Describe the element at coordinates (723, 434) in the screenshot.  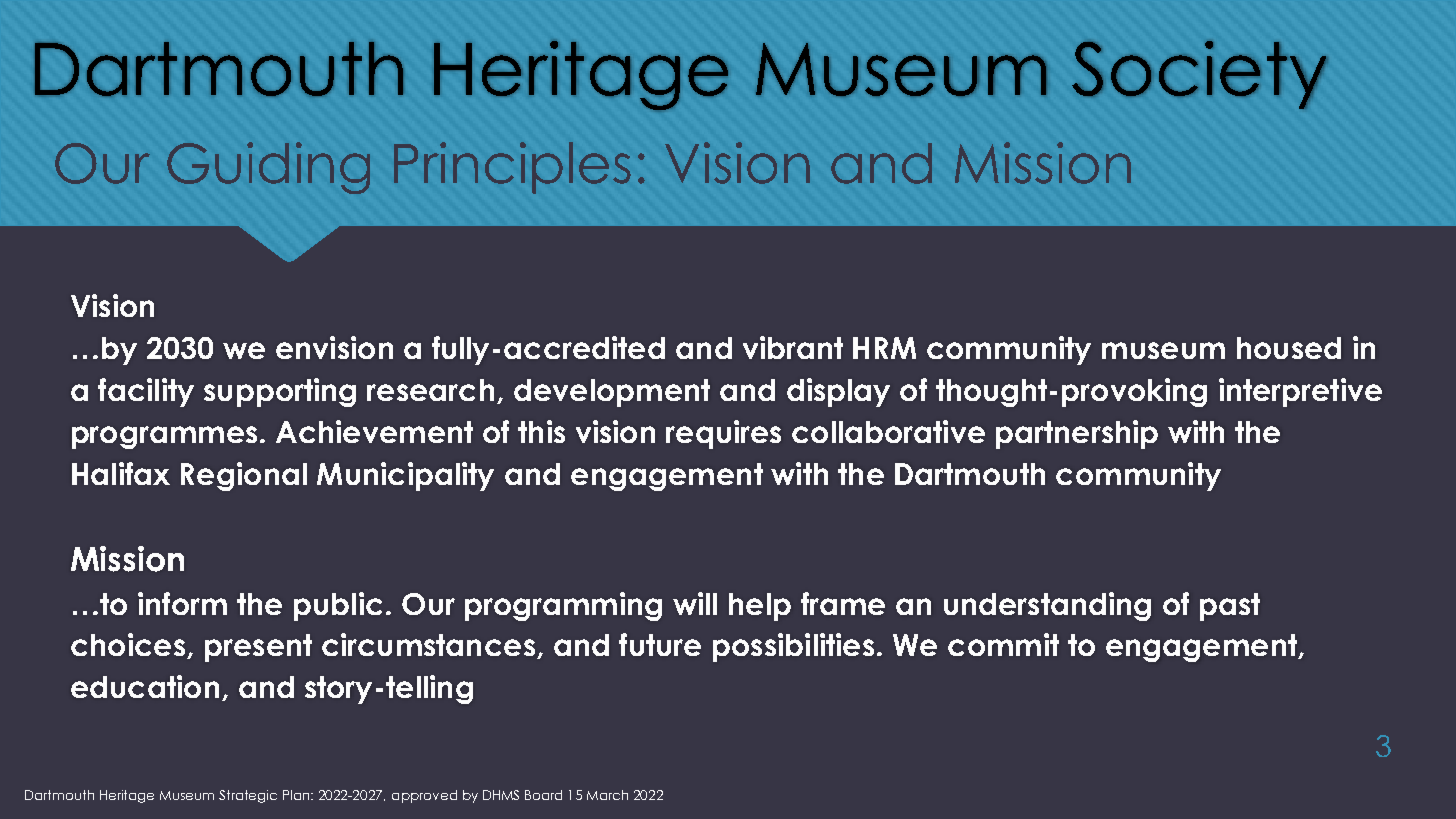
I see `requires` at that location.
